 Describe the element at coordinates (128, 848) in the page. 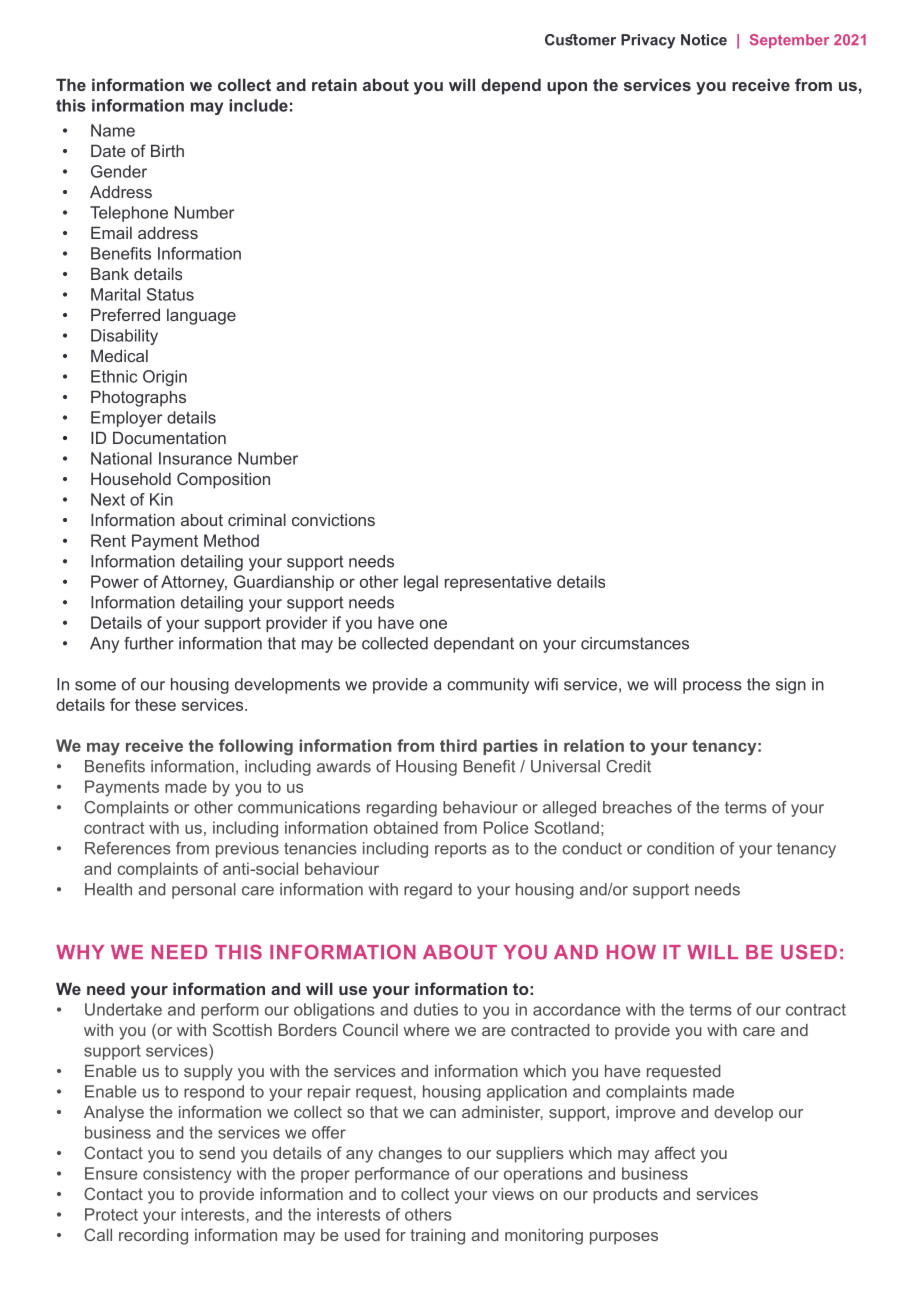

I see `References` at that location.
